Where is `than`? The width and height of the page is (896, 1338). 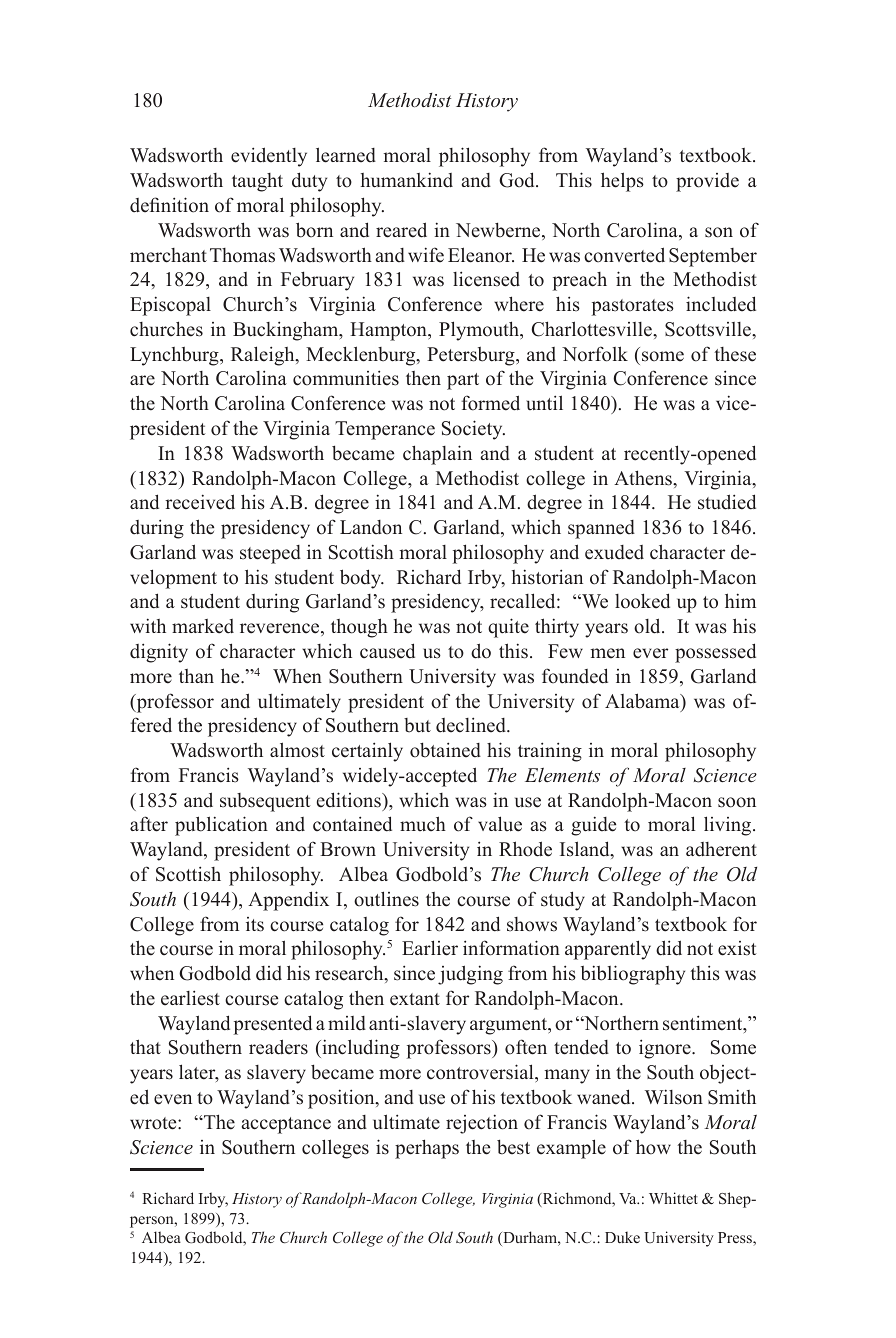
than is located at coordinates (196, 676).
